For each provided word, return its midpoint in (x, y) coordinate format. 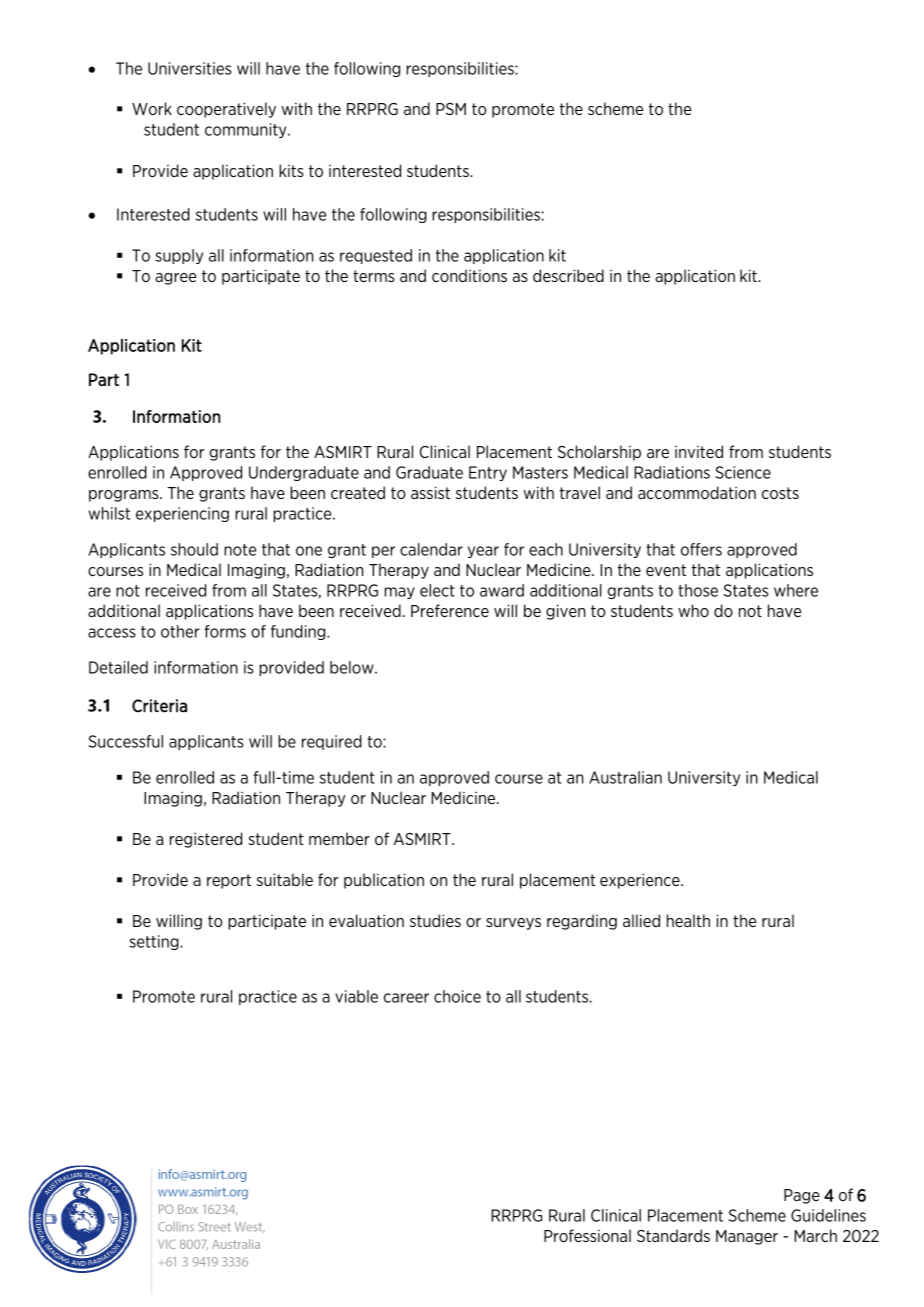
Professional (587, 1235)
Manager (747, 1237)
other (180, 631)
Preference (450, 610)
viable (356, 996)
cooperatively (226, 110)
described (568, 275)
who (693, 610)
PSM (451, 109)
